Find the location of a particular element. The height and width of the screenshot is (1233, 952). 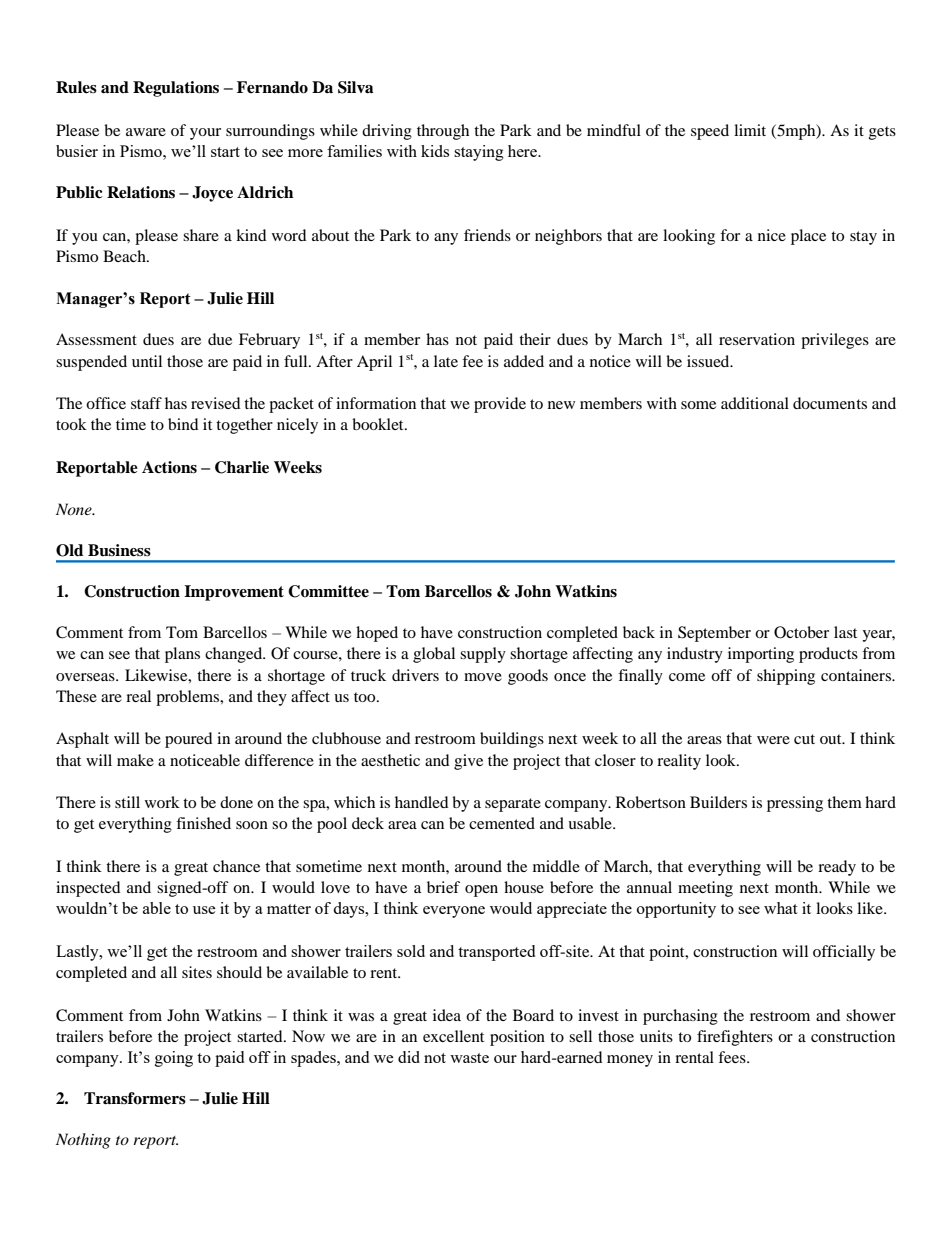

supply is located at coordinates (483, 655).
